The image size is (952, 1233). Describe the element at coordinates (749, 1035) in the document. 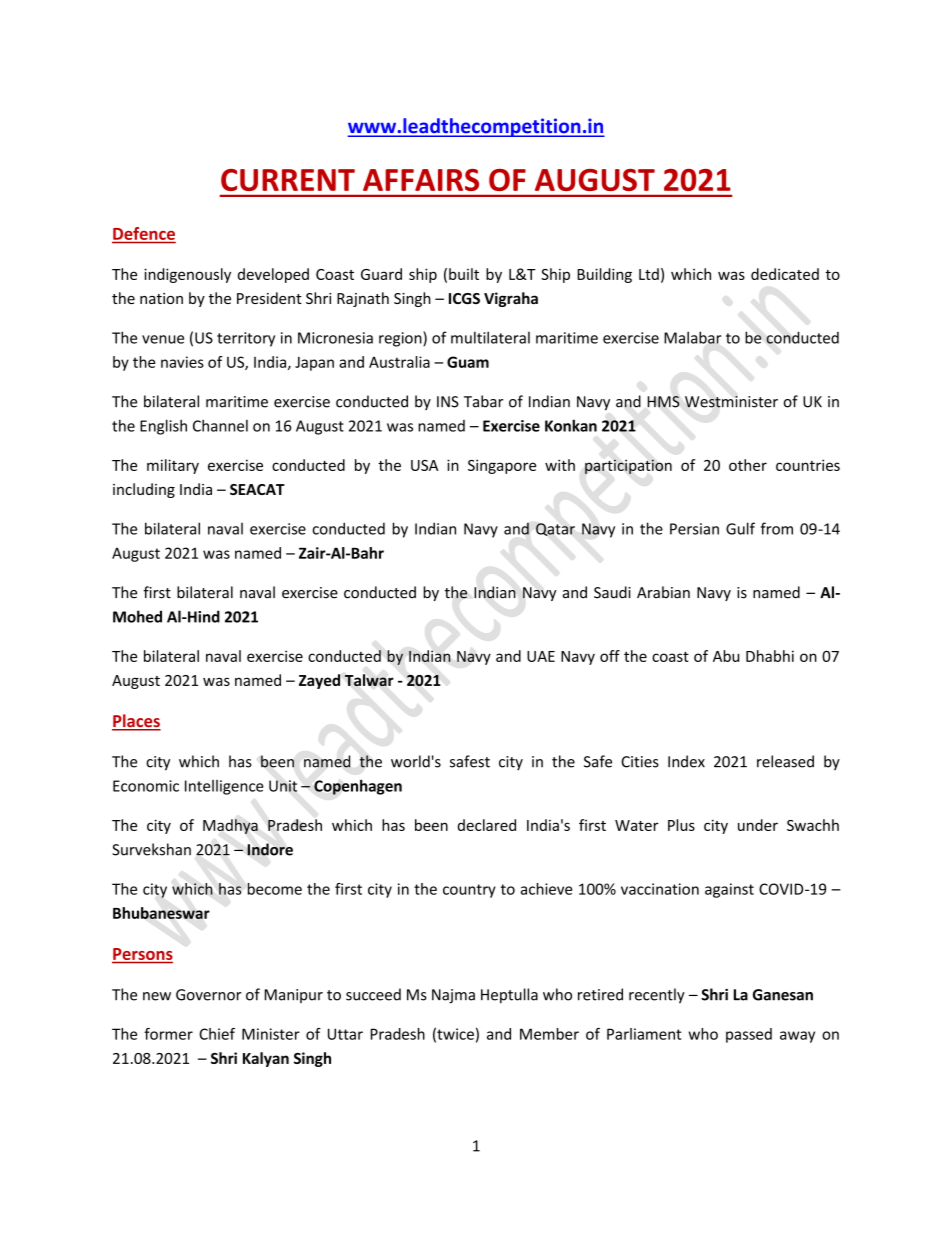

I see `passed` at that location.
